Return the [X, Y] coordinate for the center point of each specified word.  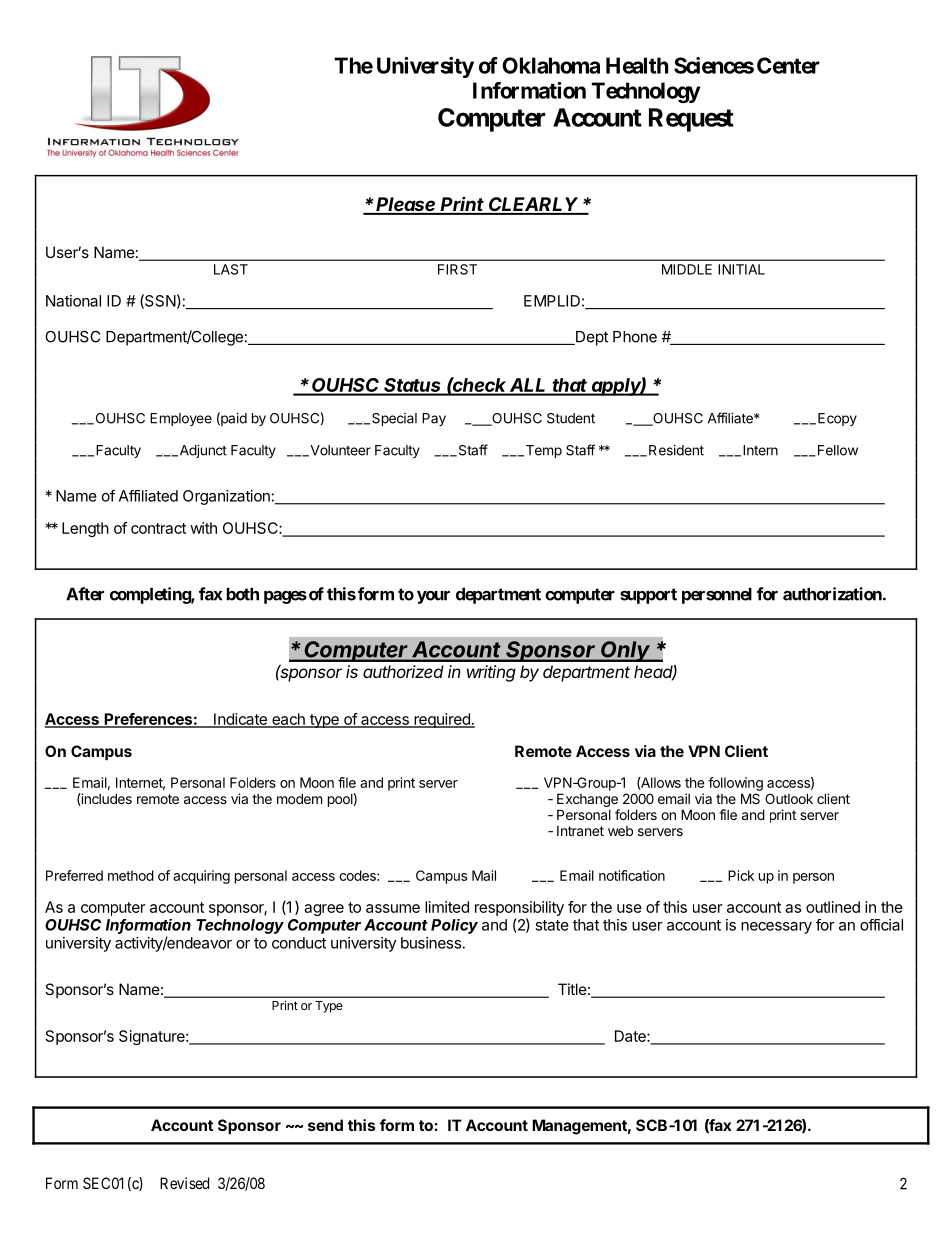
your [433, 597]
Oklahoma [551, 65]
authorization [833, 594]
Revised [184, 1183]
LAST [231, 269]
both [243, 594]
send [325, 1125]
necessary [776, 928]
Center [788, 65]
